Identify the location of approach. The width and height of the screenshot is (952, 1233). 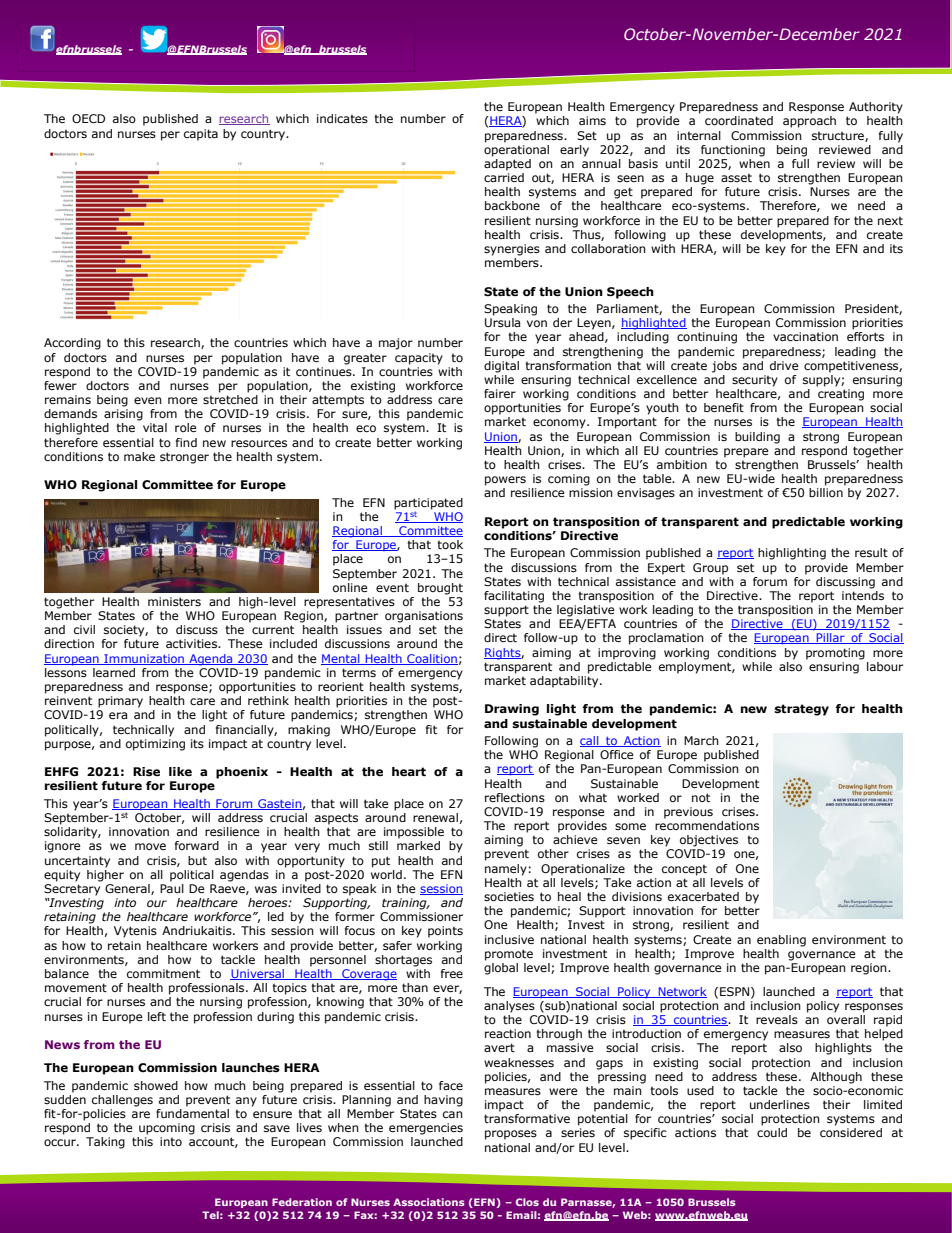
(809, 122).
